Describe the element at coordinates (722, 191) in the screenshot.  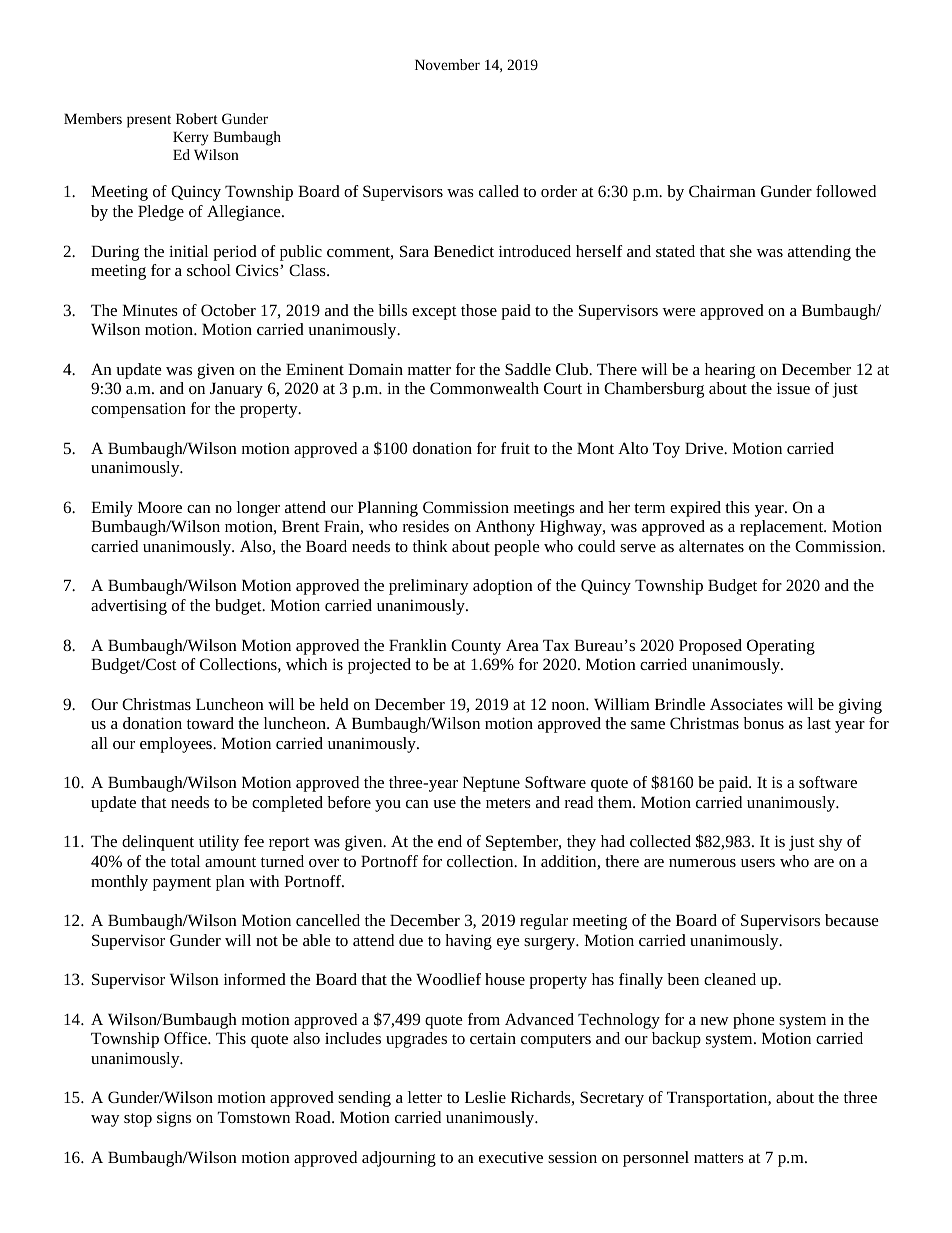
I see `Chairman` at that location.
